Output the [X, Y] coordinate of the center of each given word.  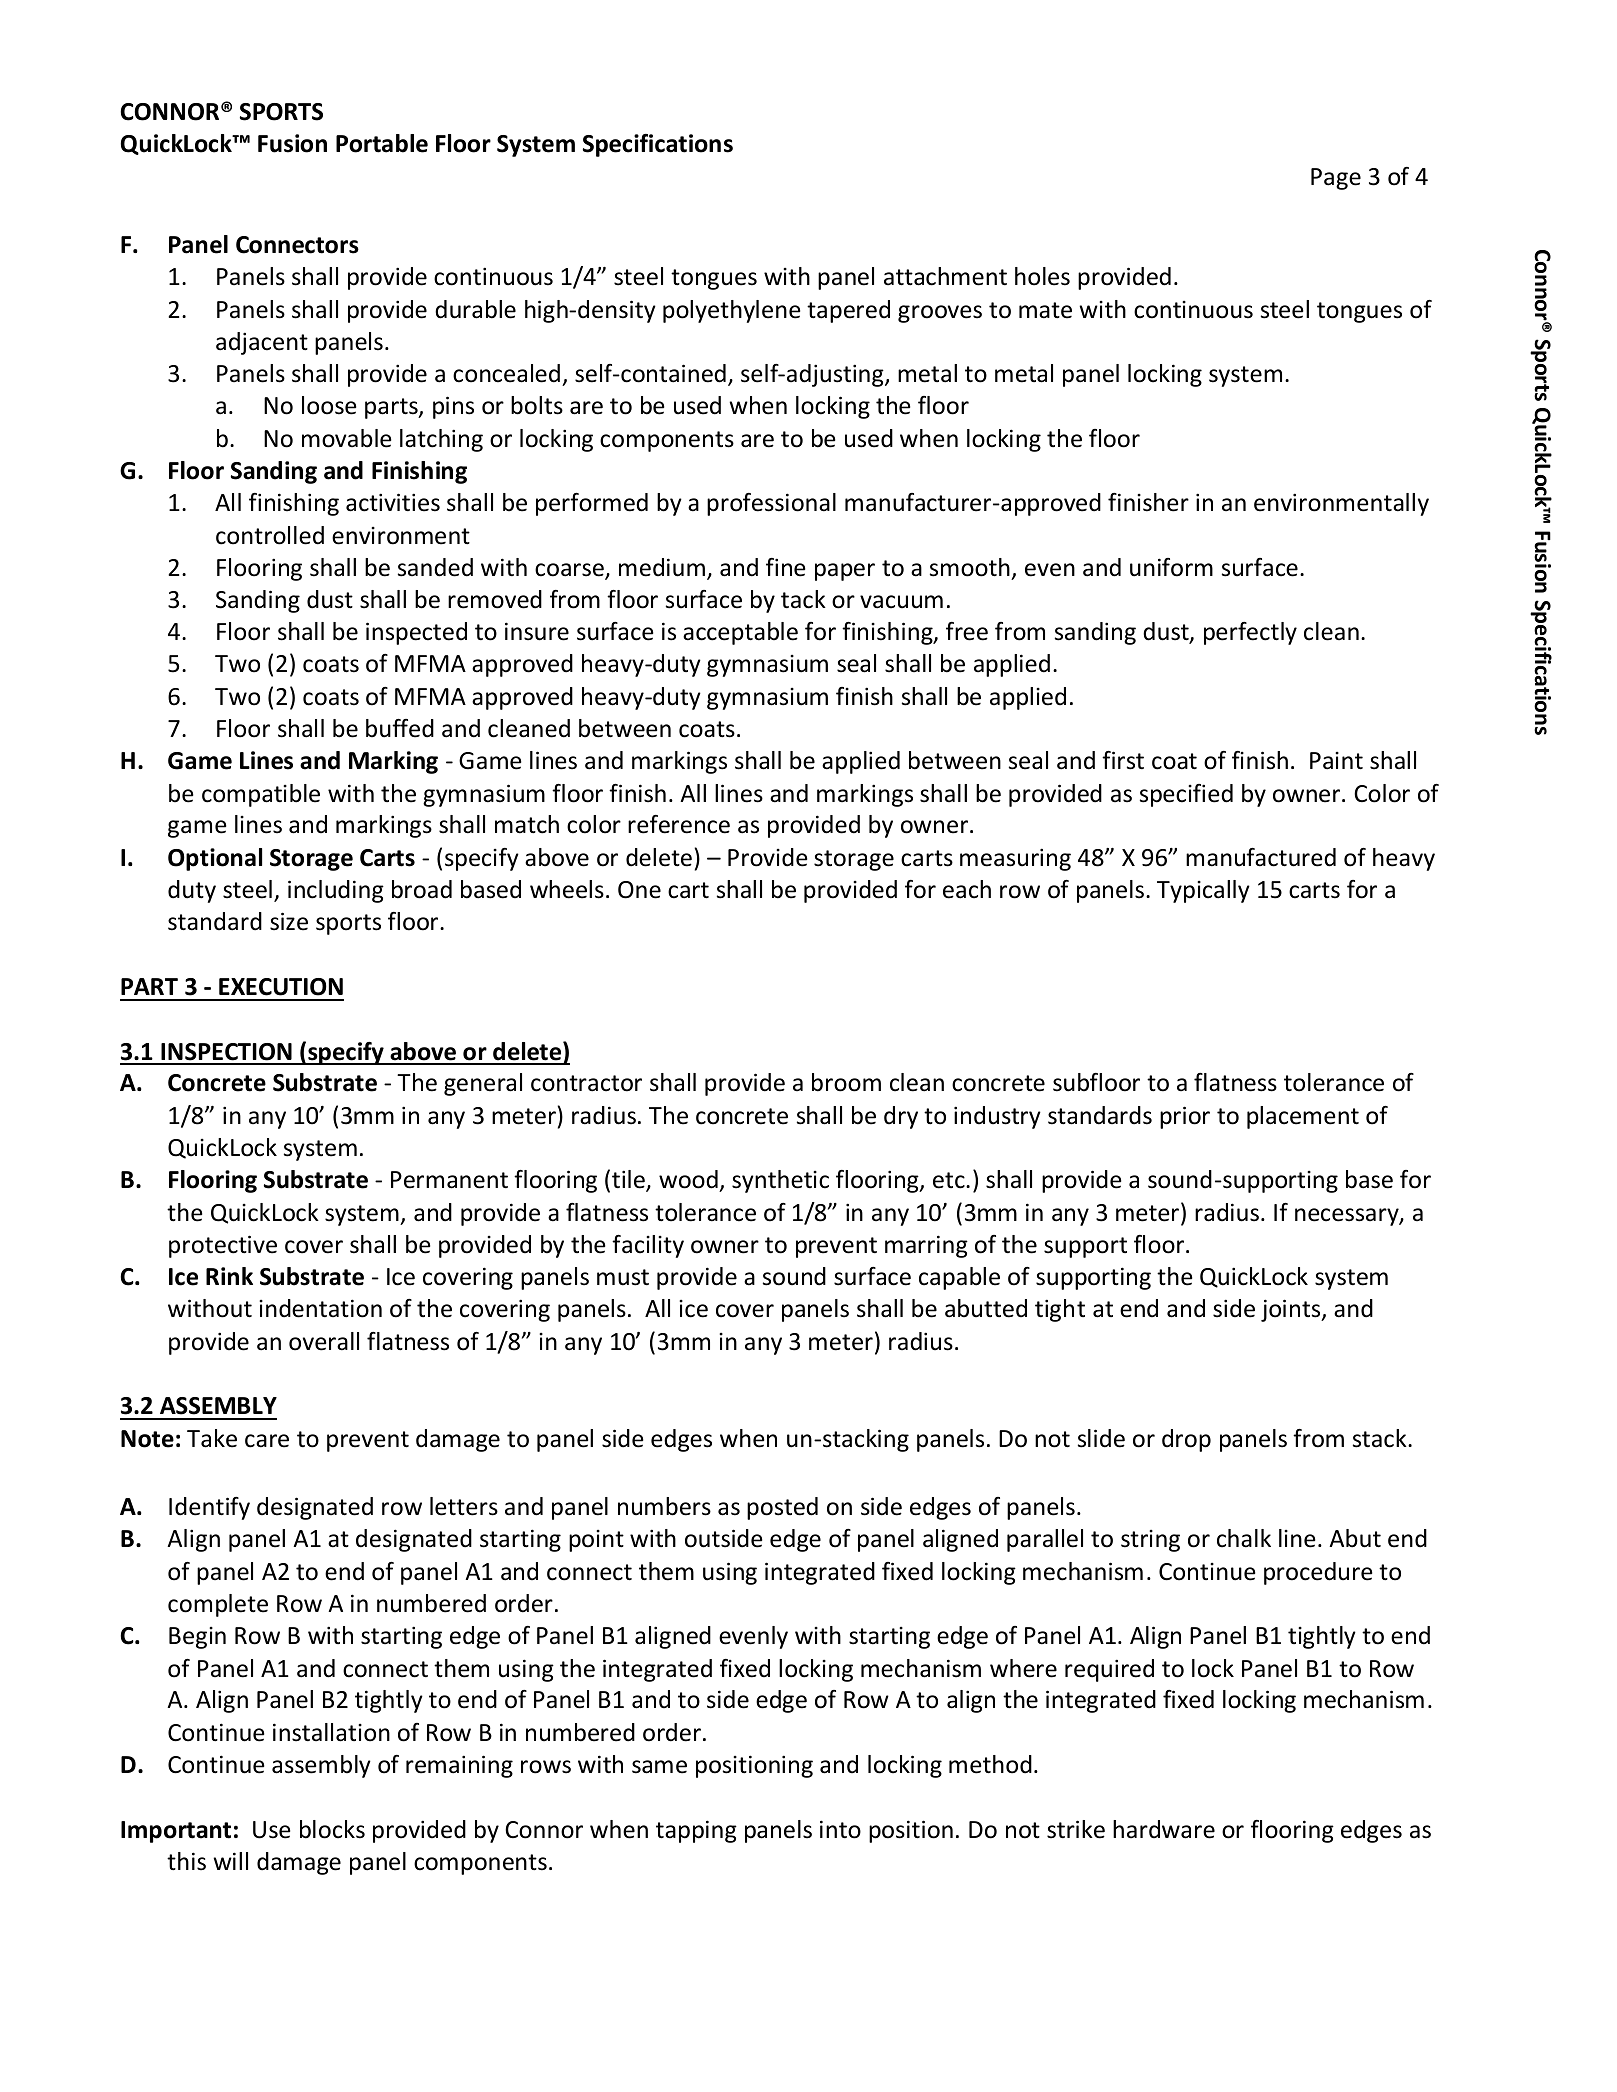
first [1123, 760]
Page [1336, 179]
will [230, 1861]
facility [648, 1246]
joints [1292, 1310]
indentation [320, 1308]
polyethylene [731, 311]
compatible [261, 795]
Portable [382, 143]
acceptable [740, 633]
